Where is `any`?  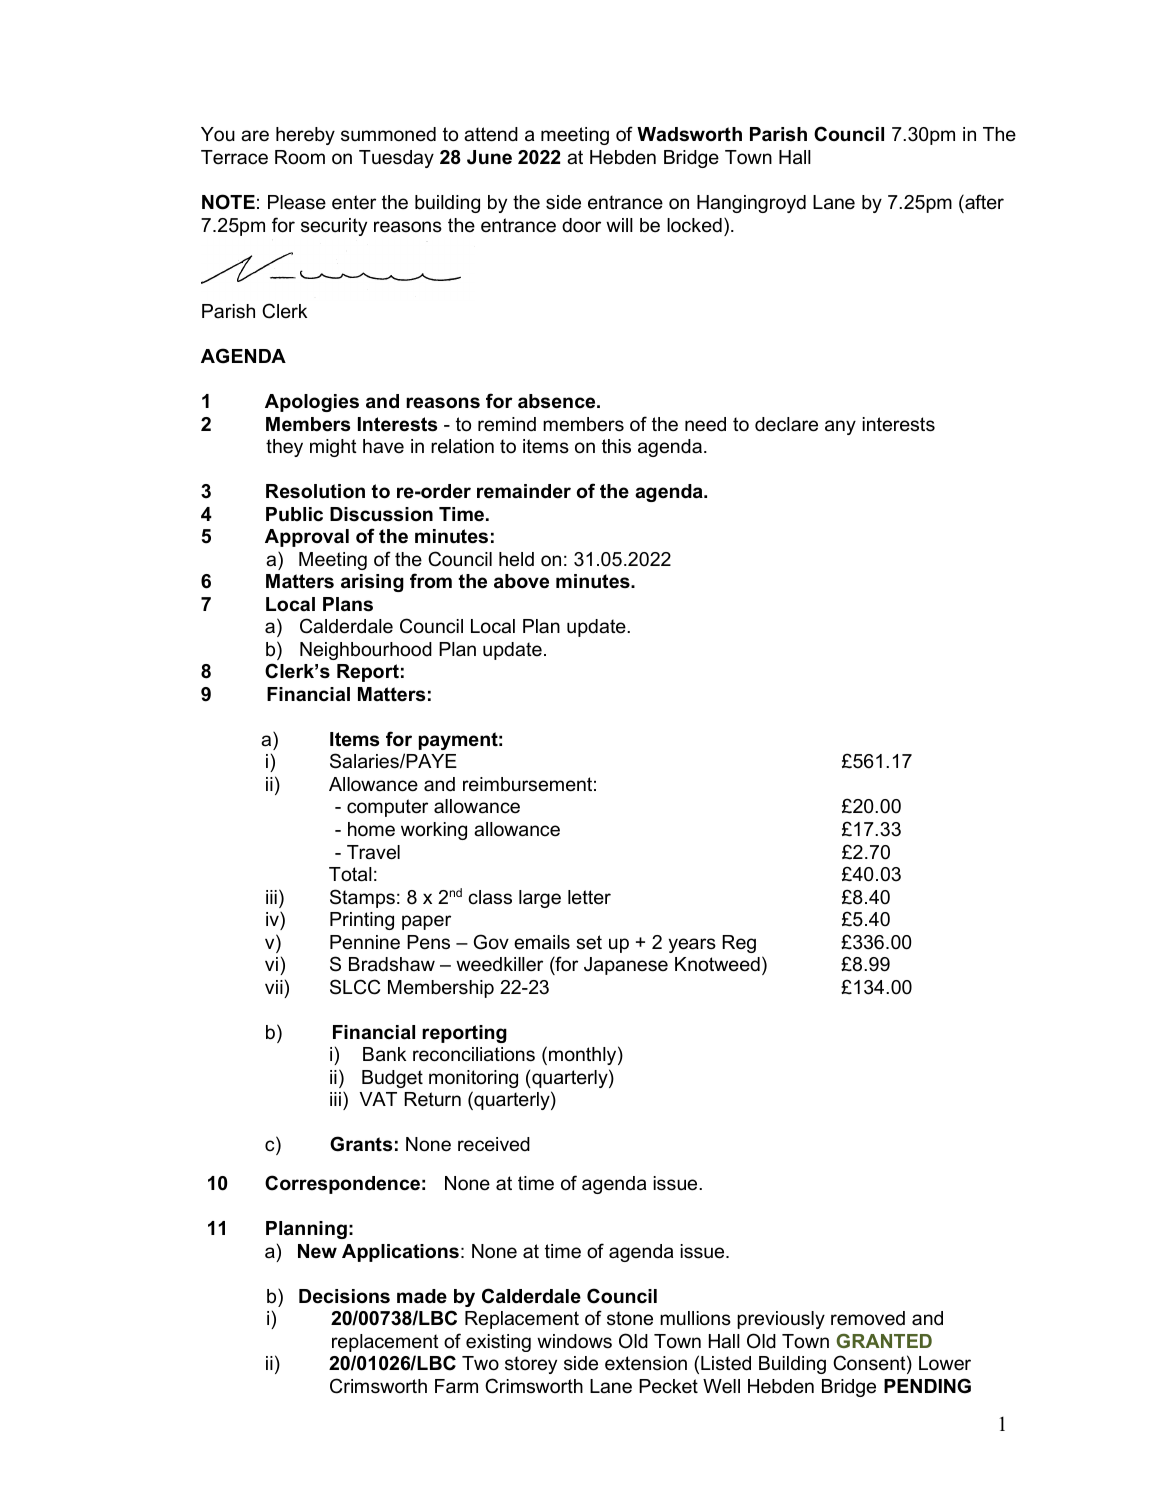 any is located at coordinates (840, 427).
